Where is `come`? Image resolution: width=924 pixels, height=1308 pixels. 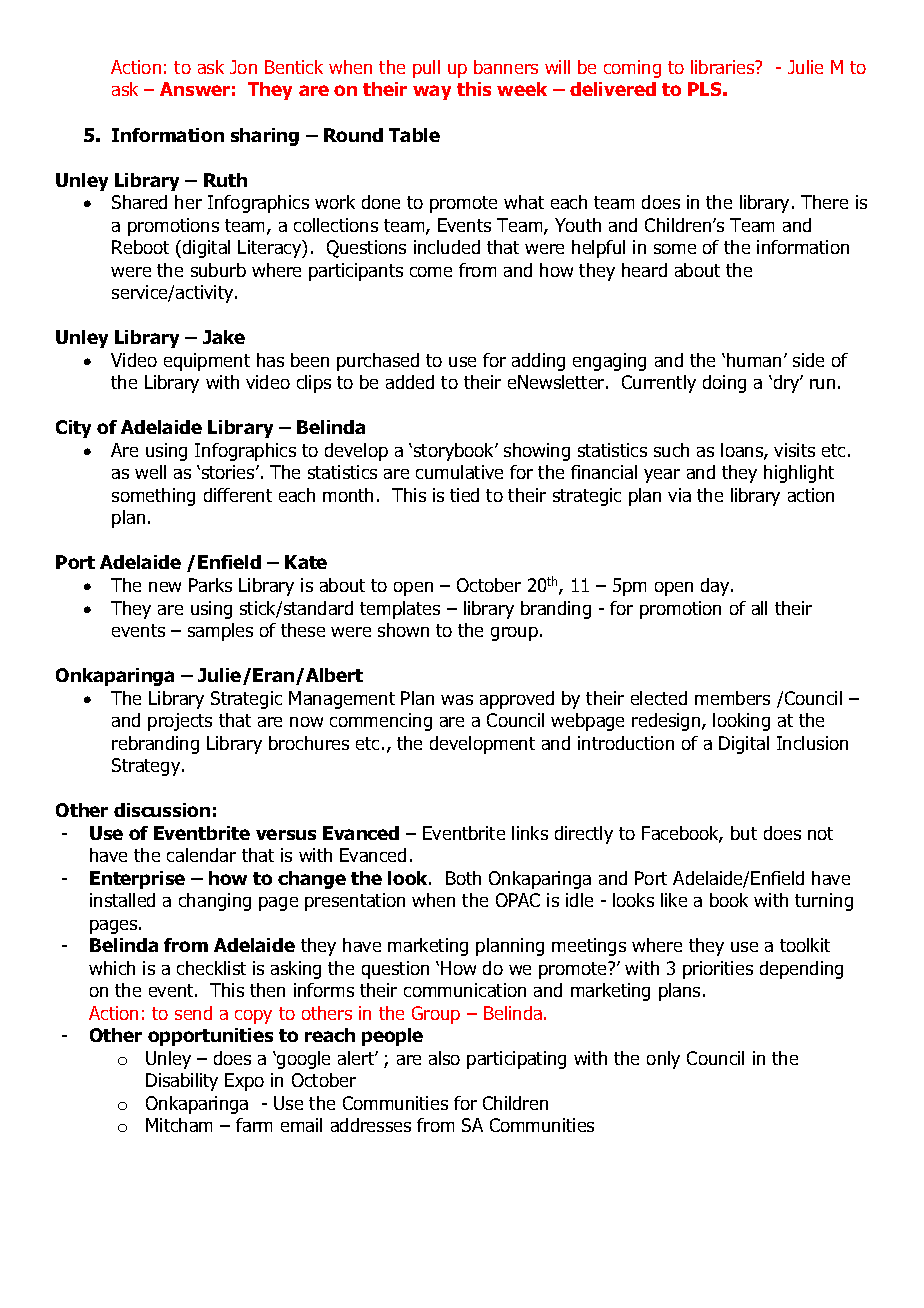
come is located at coordinates (431, 272).
